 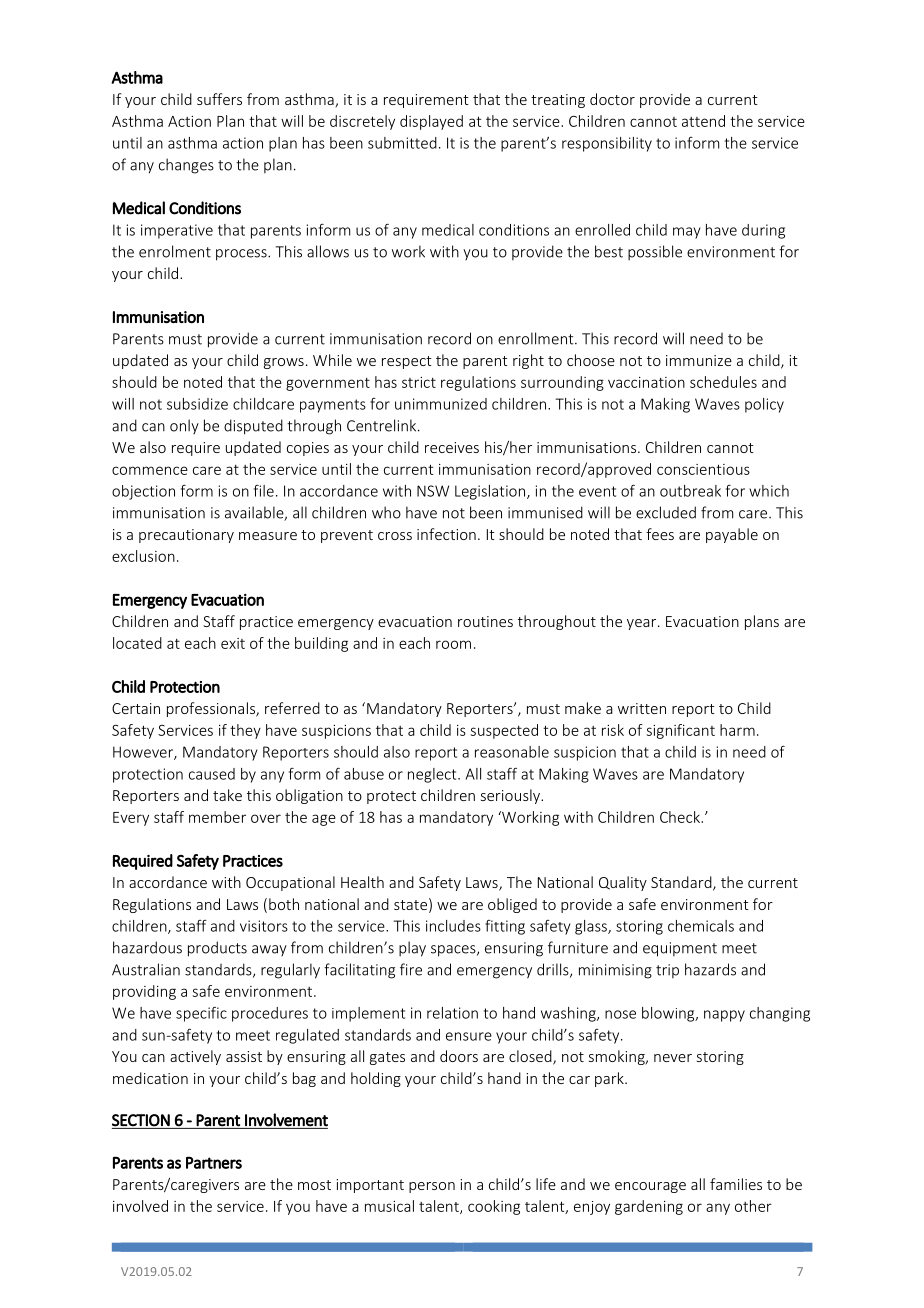 I want to click on strict, so click(x=419, y=382).
